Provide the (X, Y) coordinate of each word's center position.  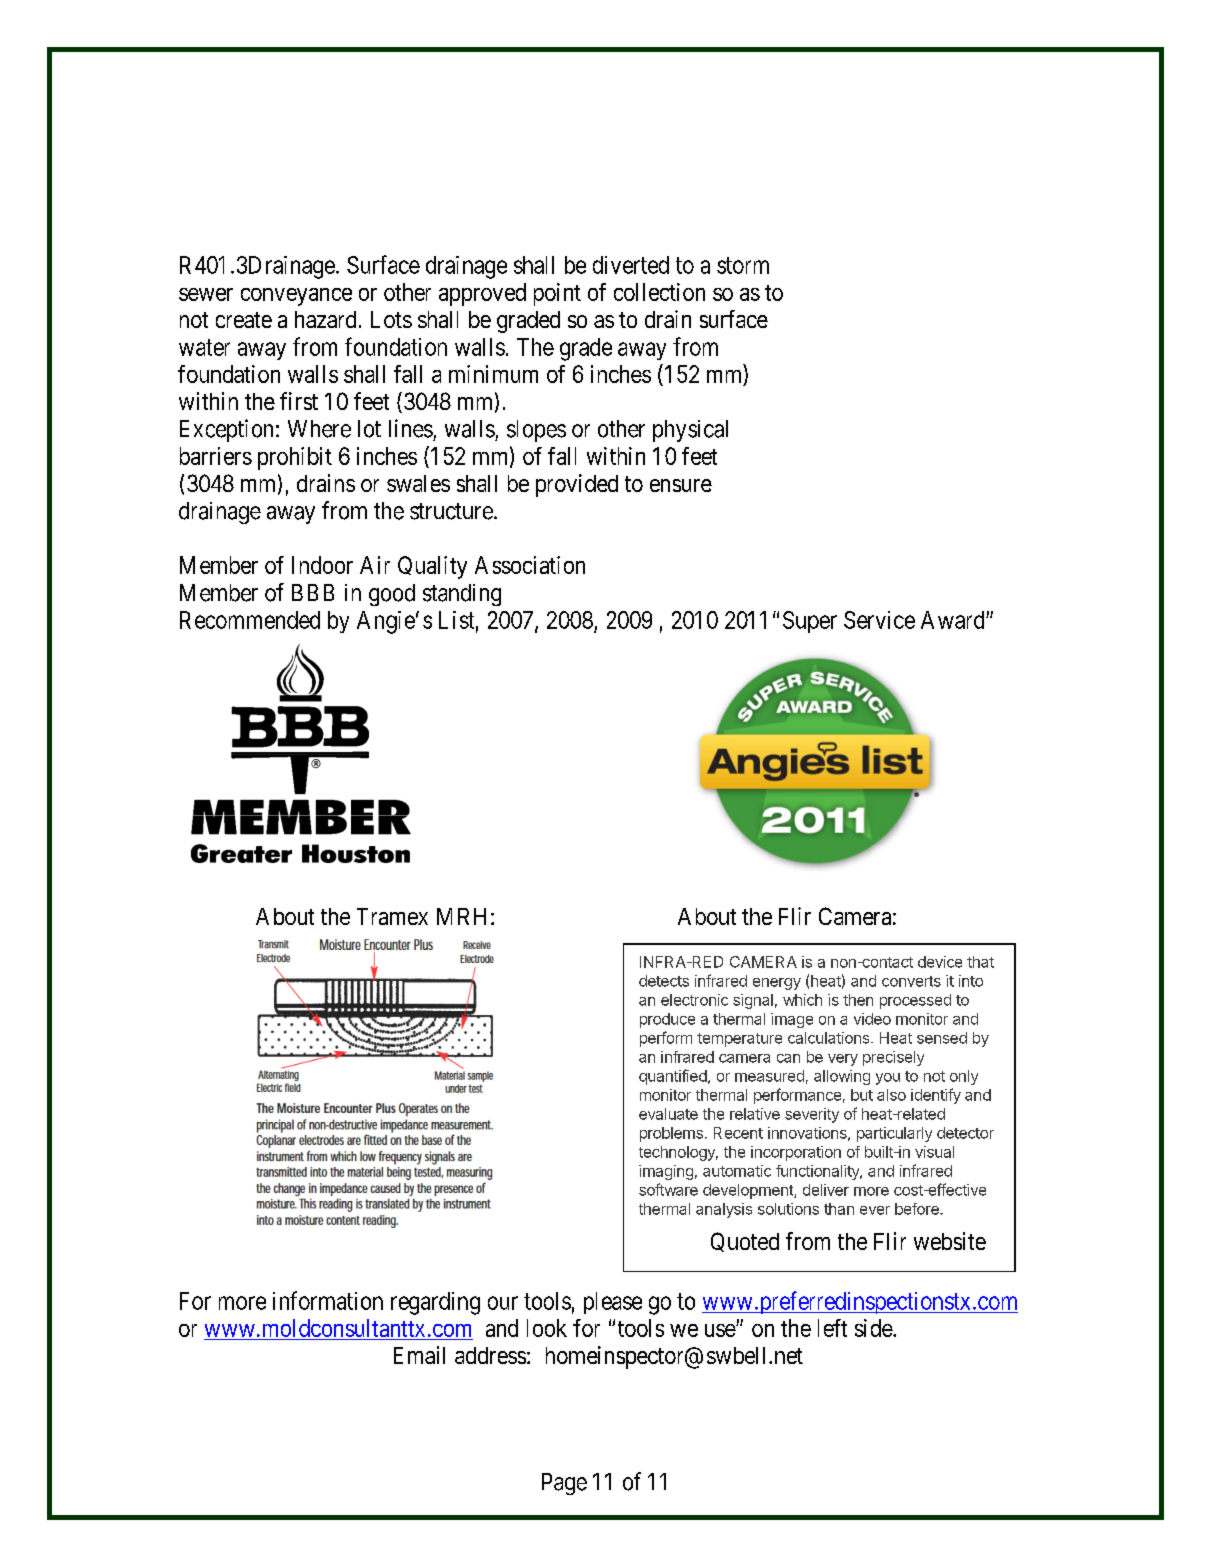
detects (664, 981)
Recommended (250, 620)
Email (419, 1355)
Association (530, 565)
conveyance (296, 297)
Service (879, 620)
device (940, 962)
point (557, 294)
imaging (666, 1172)
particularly (894, 1134)
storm (743, 265)
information (328, 1300)
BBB (313, 592)
